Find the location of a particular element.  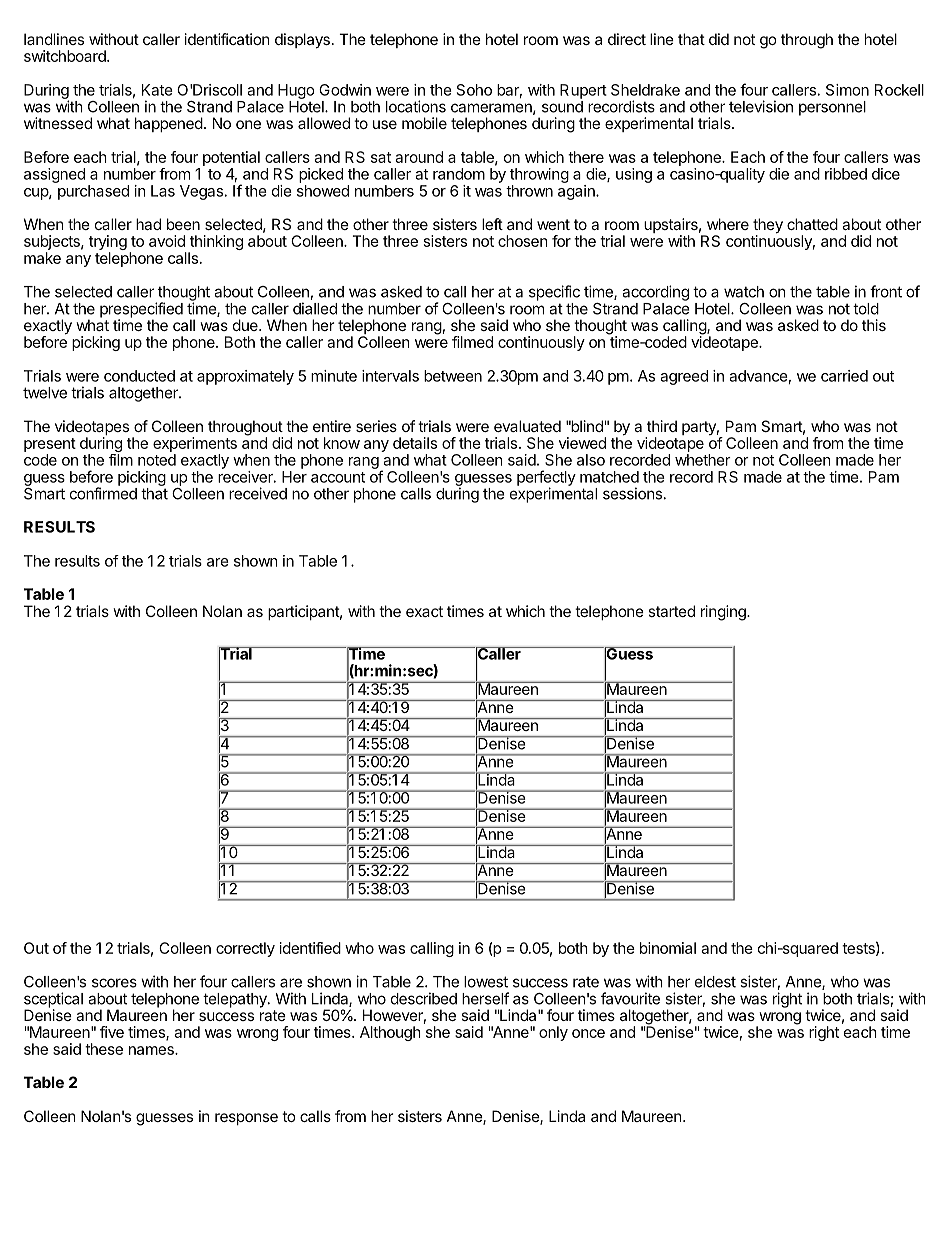

correctly is located at coordinates (245, 949).
